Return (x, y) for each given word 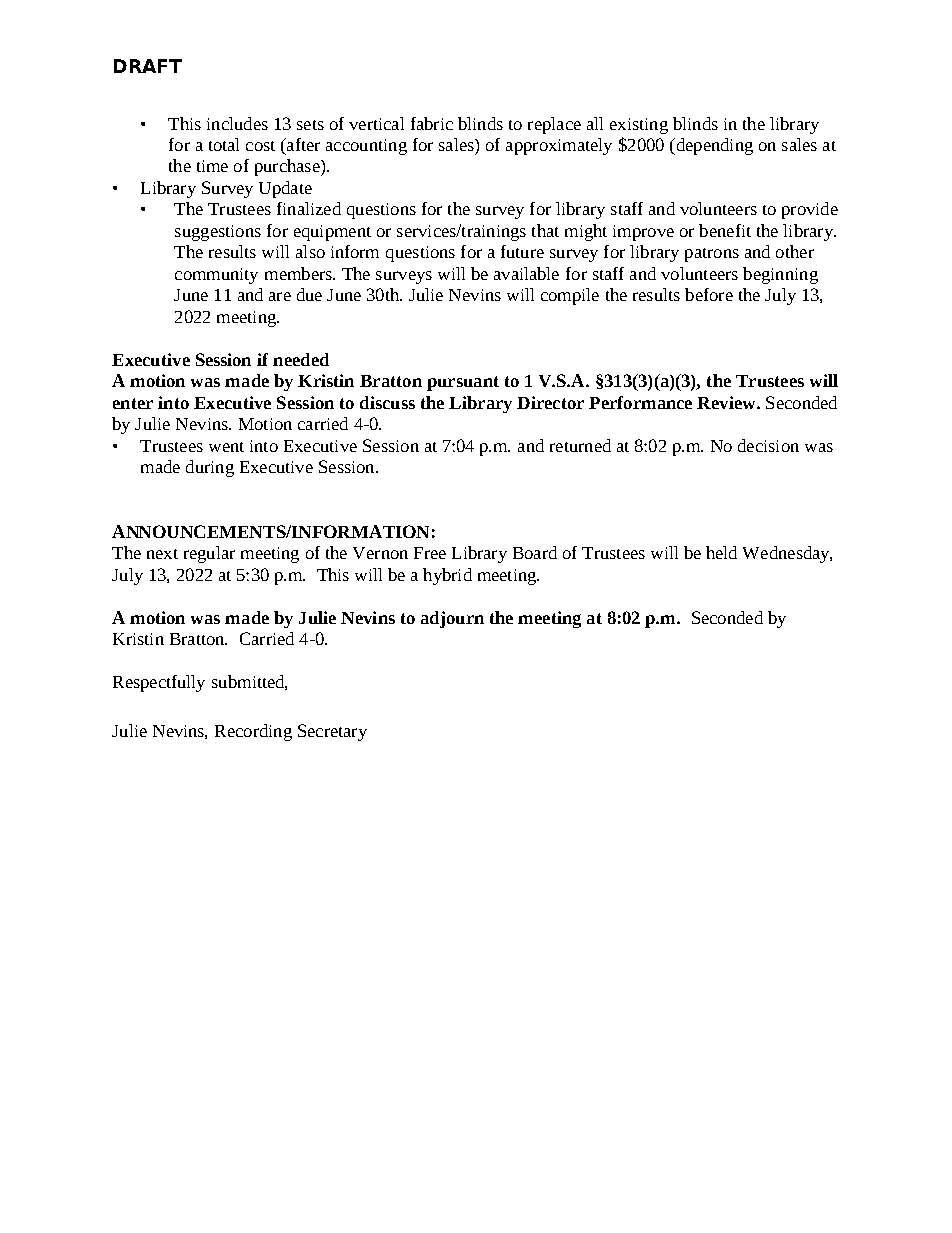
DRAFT (148, 66)
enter (133, 403)
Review (727, 402)
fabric (432, 123)
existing (639, 126)
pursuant (463, 383)
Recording (253, 732)
